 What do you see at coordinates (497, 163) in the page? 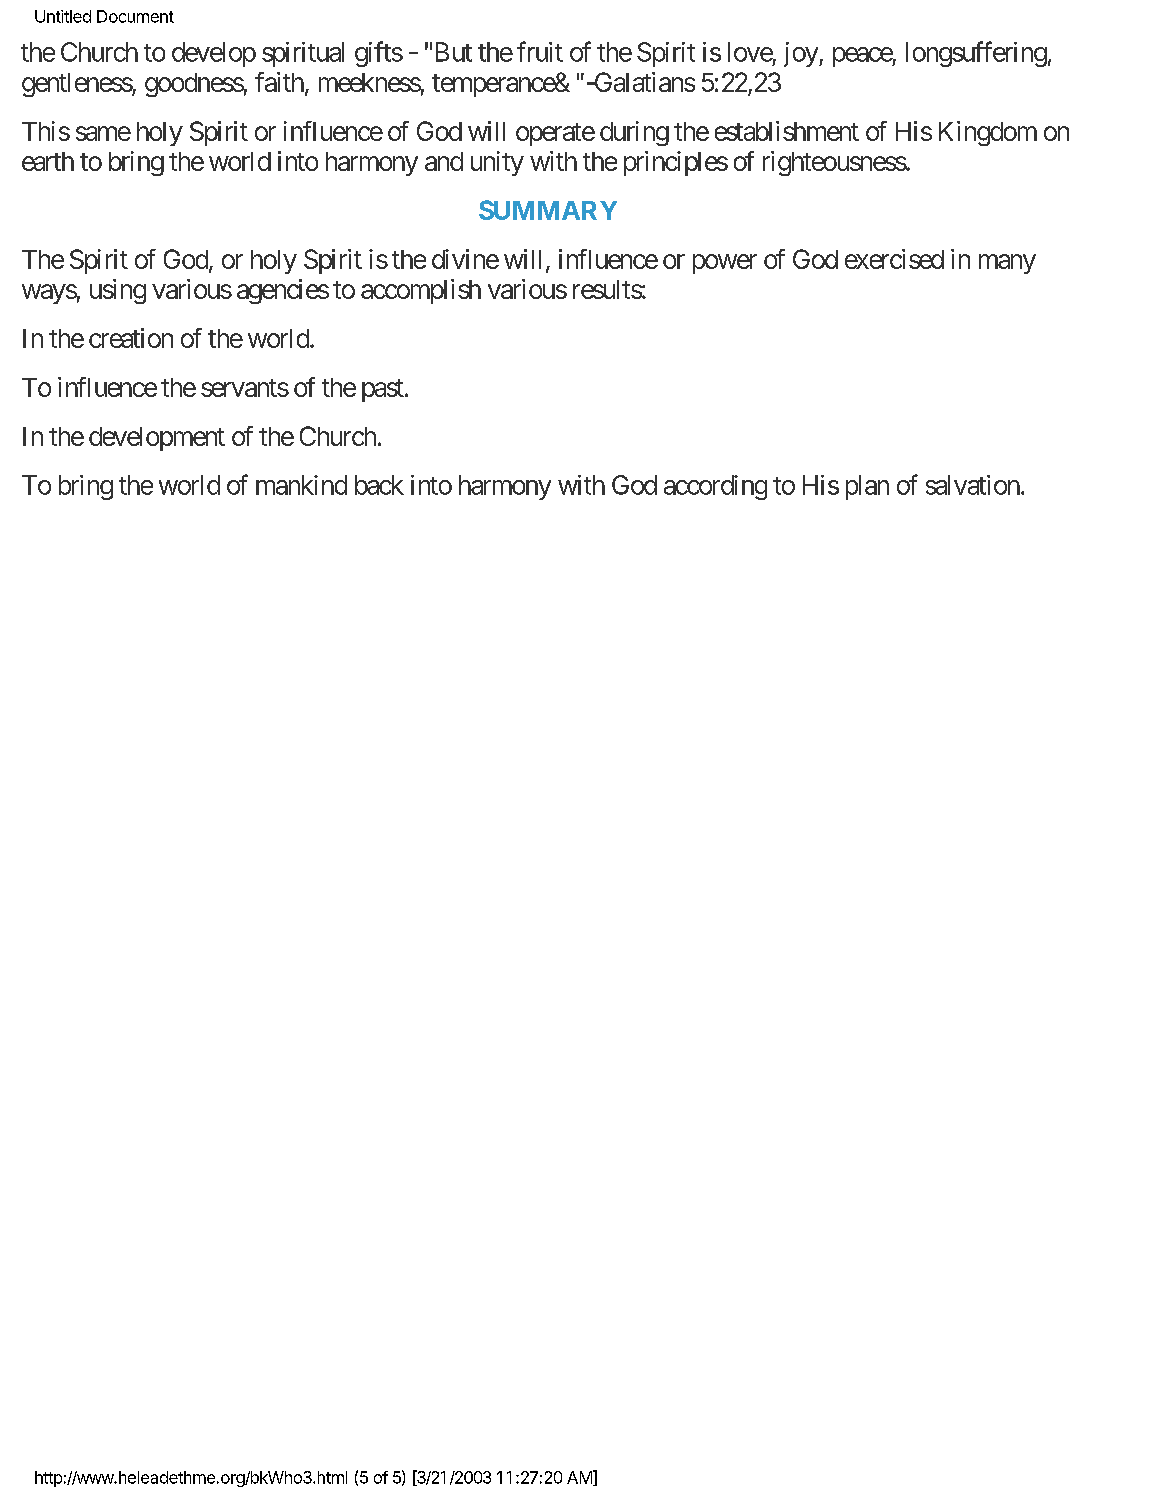
I see `unity` at bounding box center [497, 163].
